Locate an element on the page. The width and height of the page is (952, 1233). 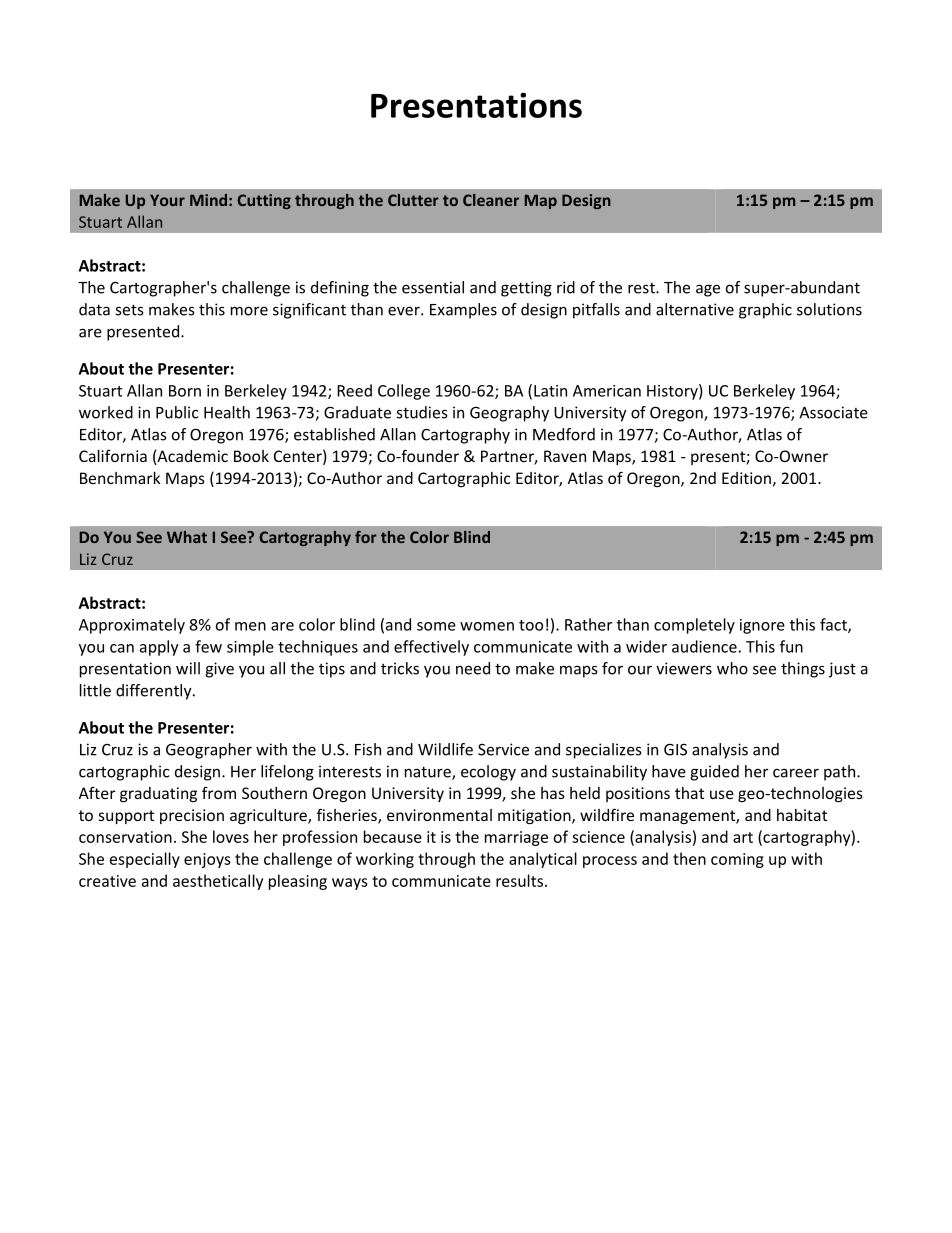
Your is located at coordinates (167, 200).
